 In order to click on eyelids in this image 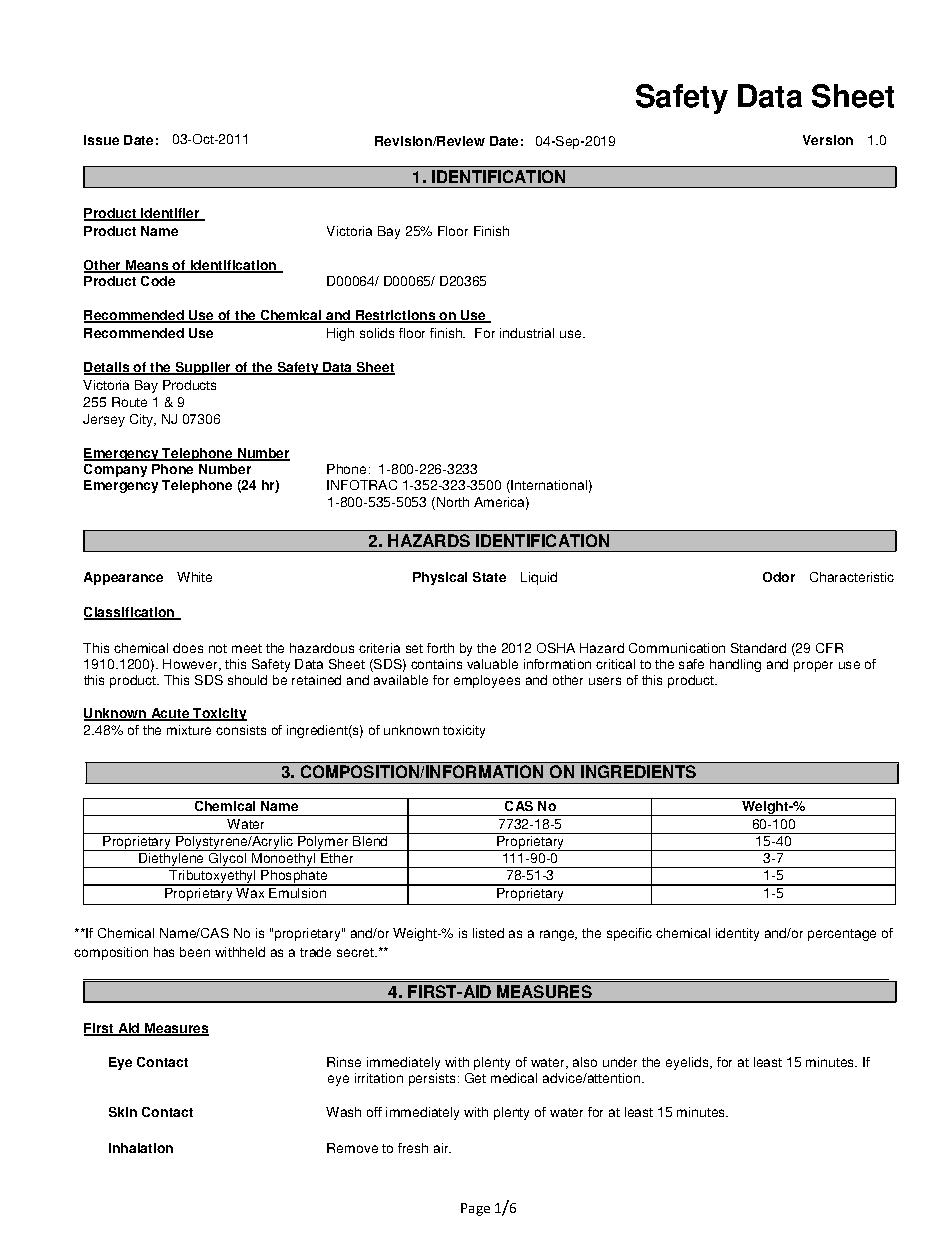, I will do `click(688, 1063)`.
